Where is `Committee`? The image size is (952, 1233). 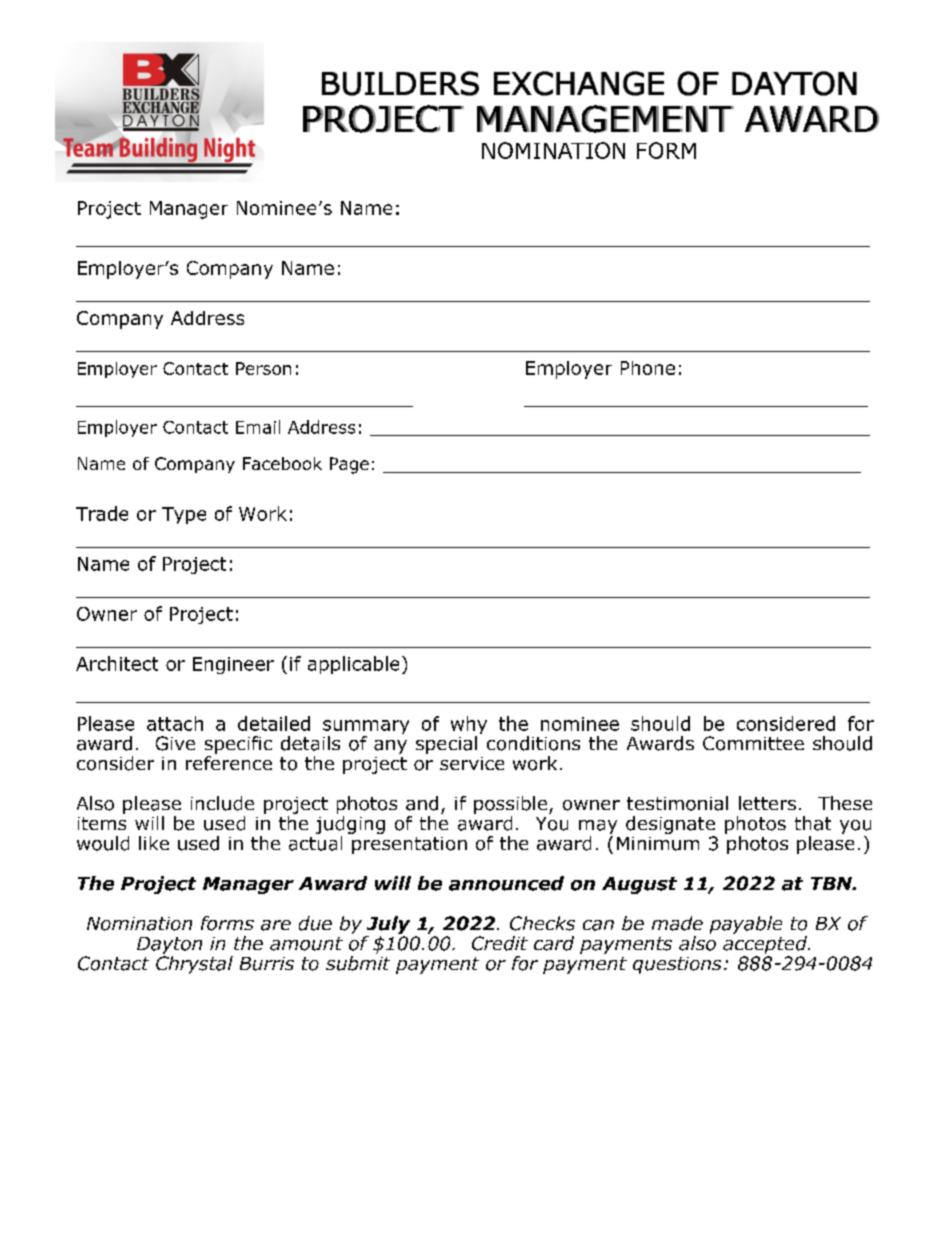 Committee is located at coordinates (753, 743).
